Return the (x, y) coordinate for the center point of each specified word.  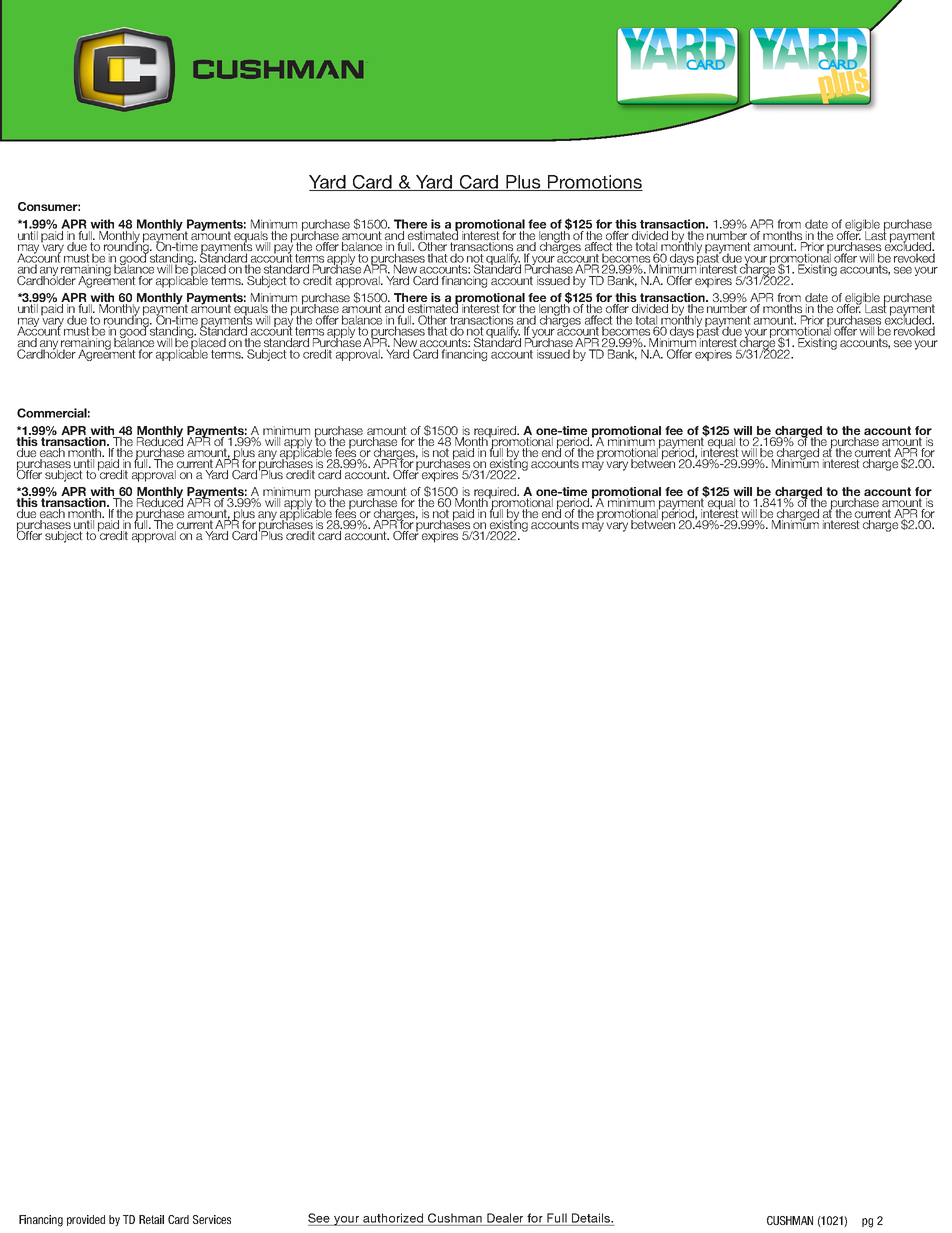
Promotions (594, 183)
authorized (393, 1218)
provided (86, 1220)
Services (212, 1219)
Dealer (505, 1218)
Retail (151, 1219)
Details (592, 1218)
